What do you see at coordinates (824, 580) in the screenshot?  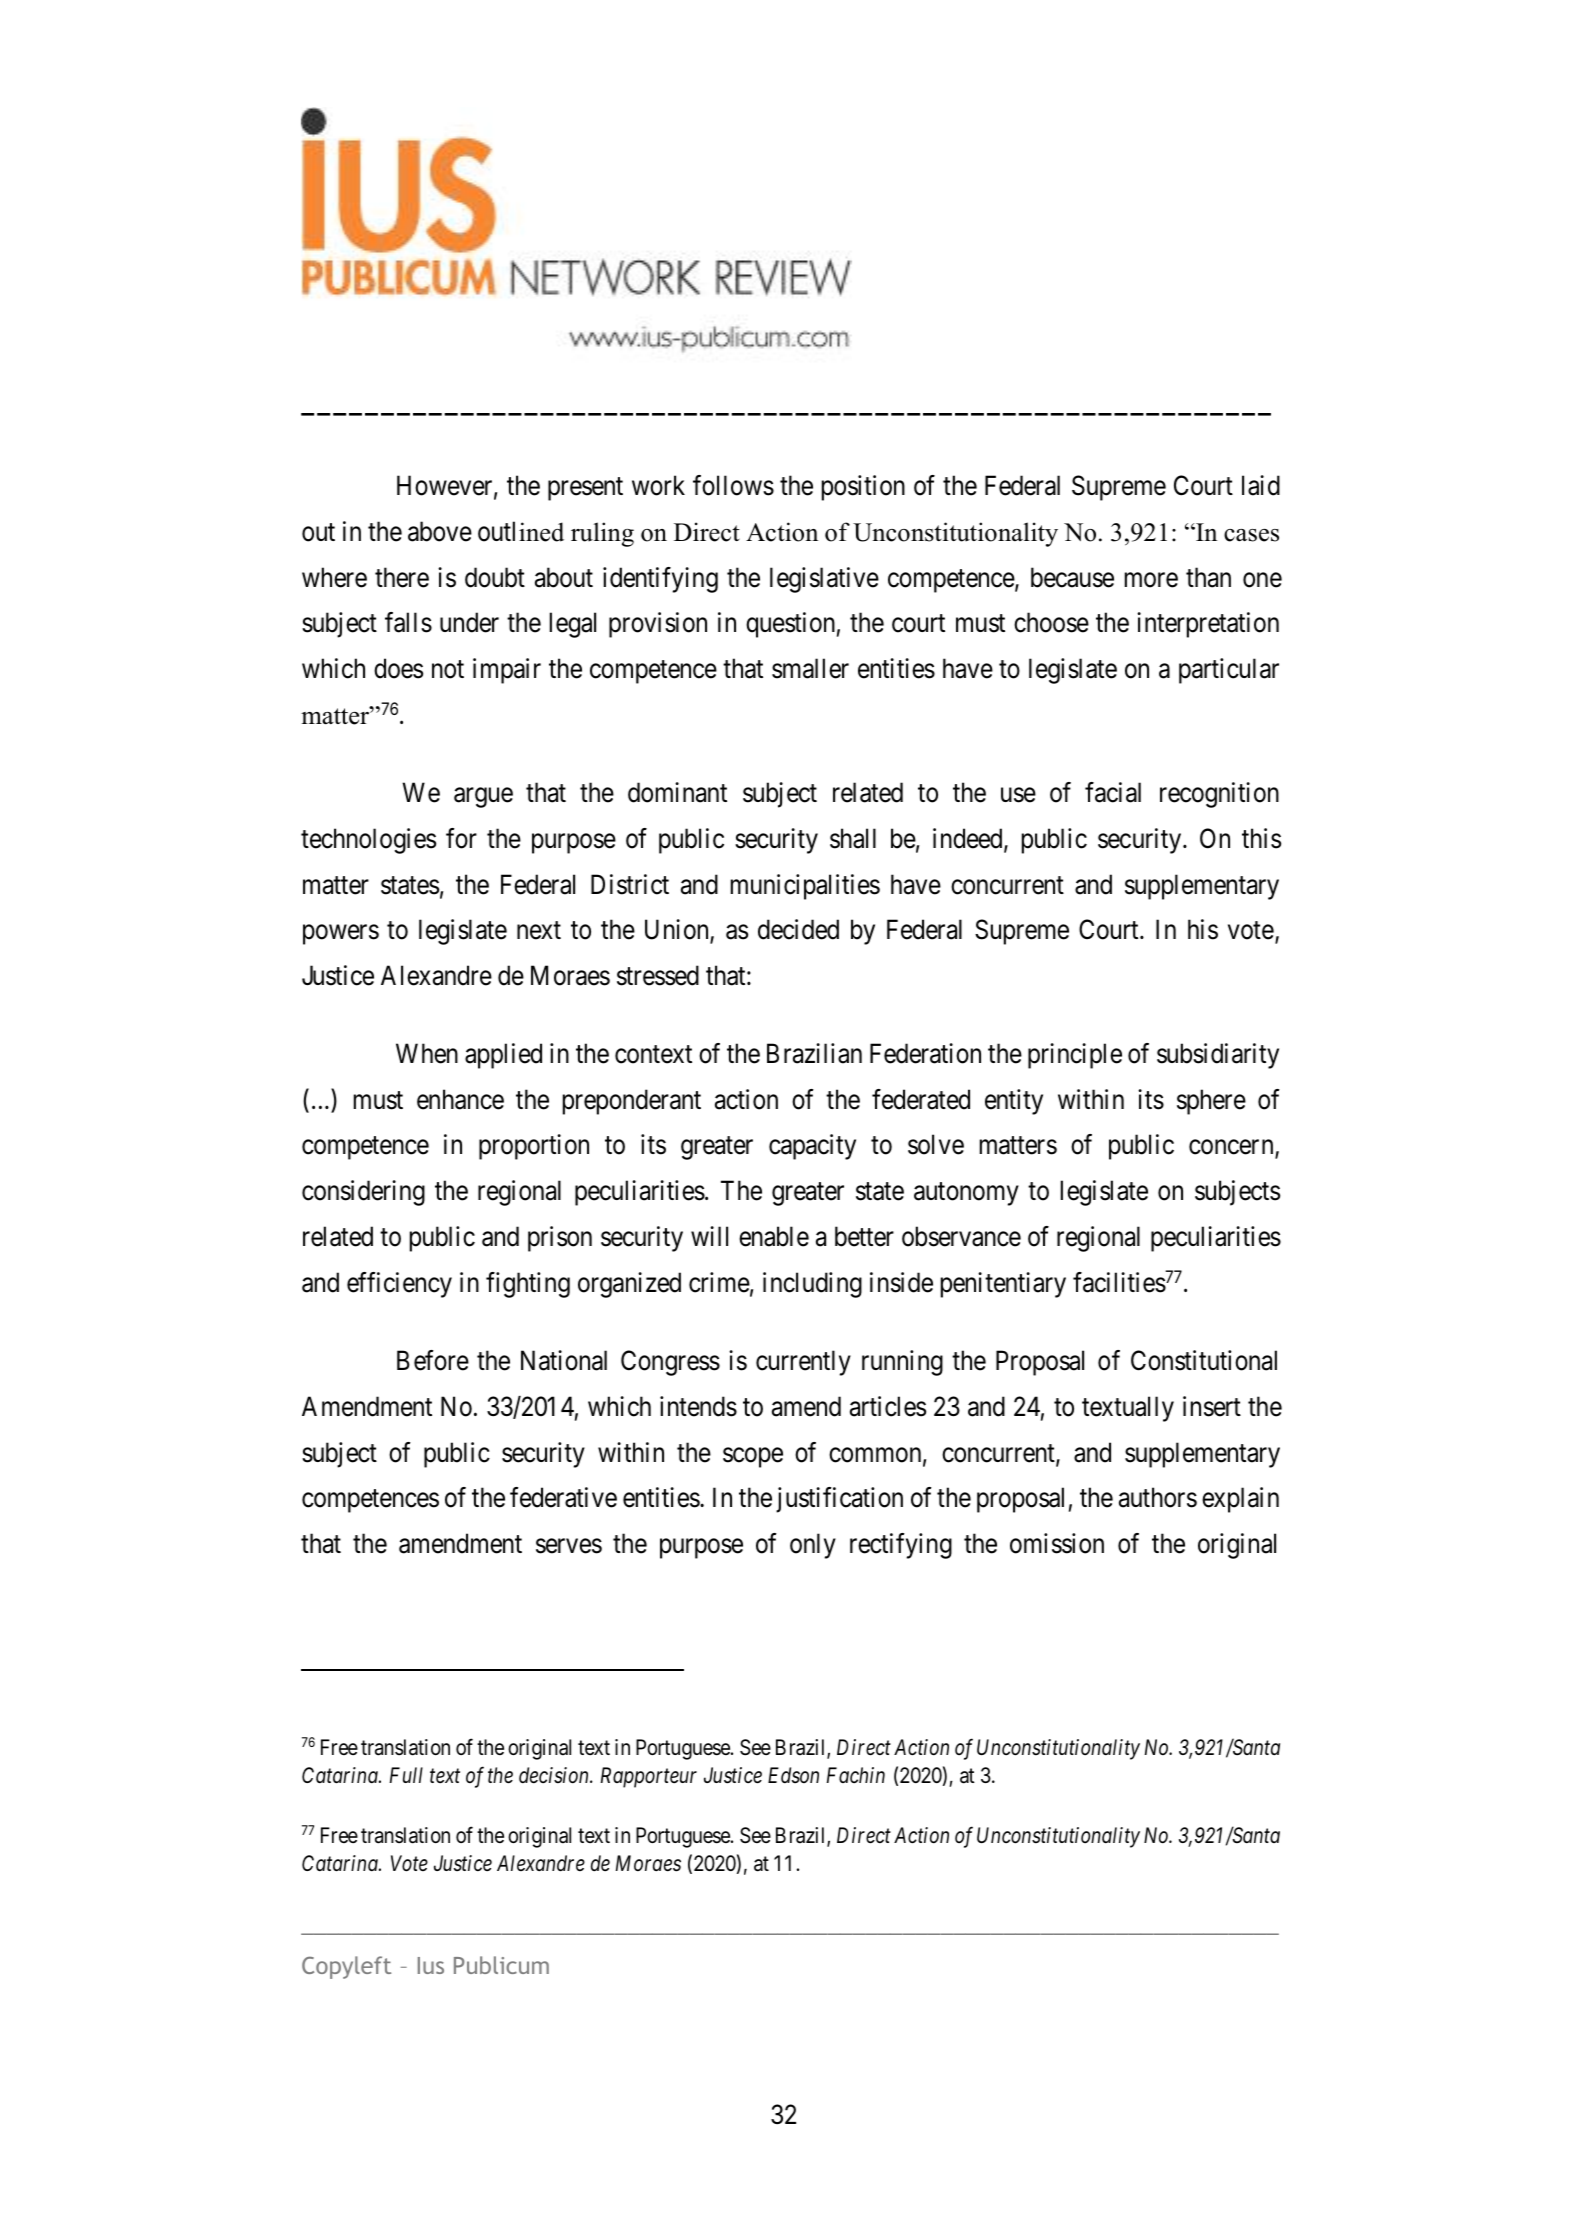 I see `legislative` at bounding box center [824, 580].
